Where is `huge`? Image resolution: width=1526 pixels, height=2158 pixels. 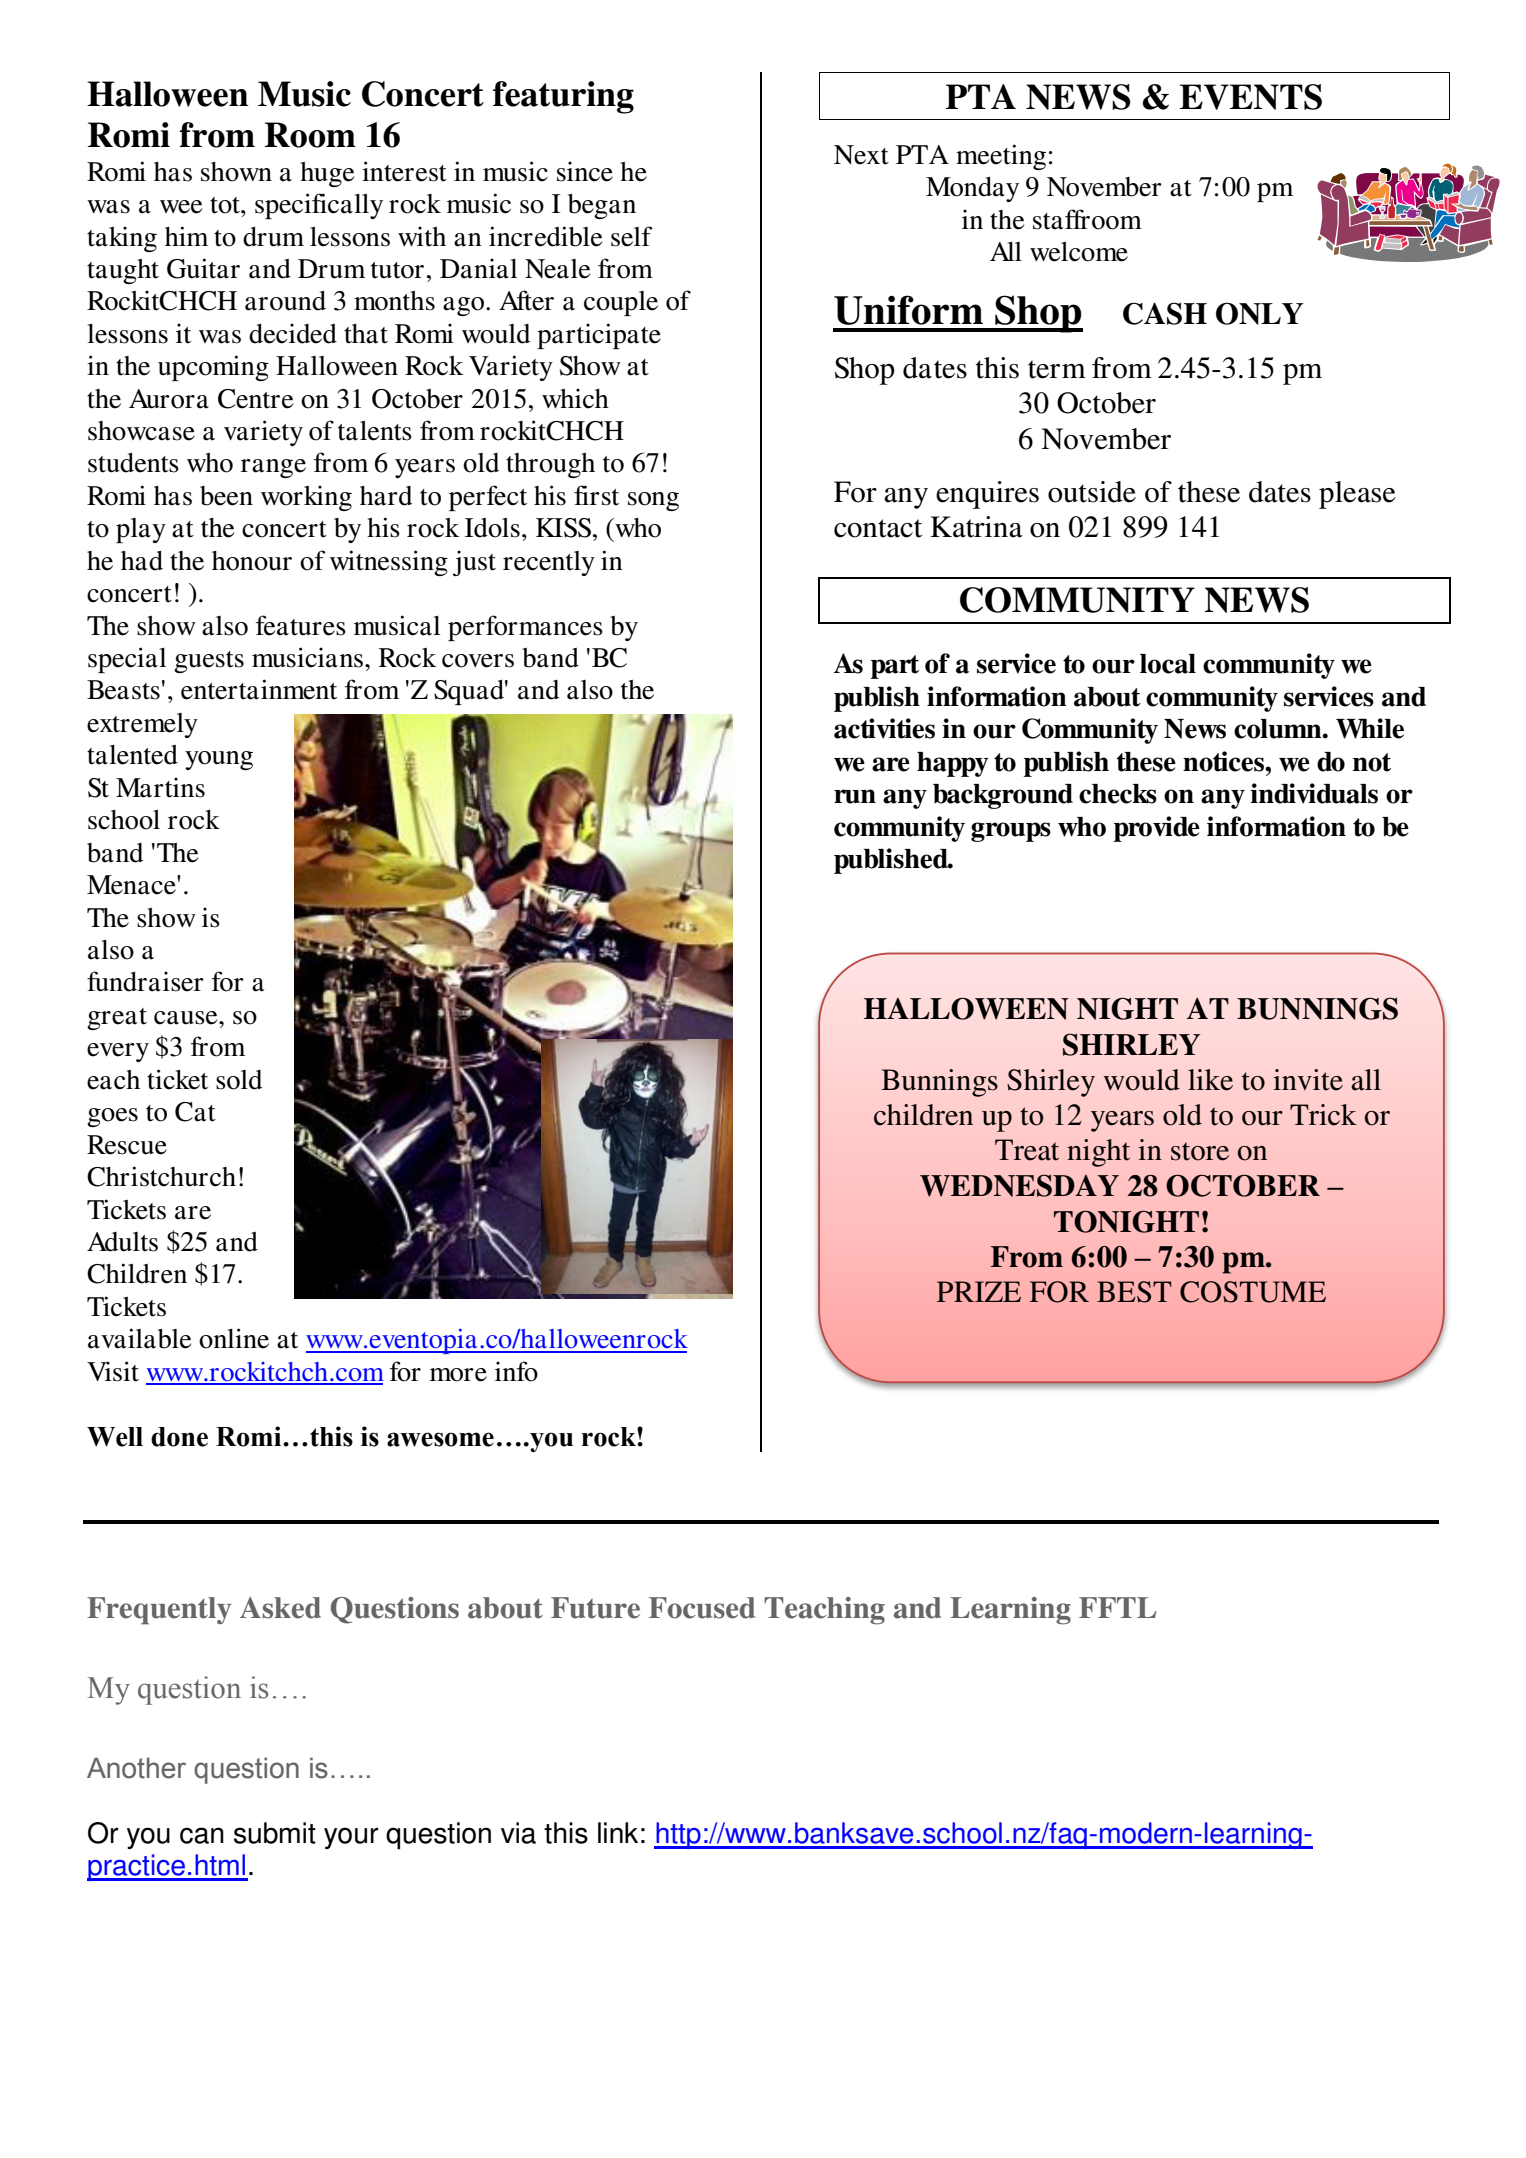
huge is located at coordinates (327, 174).
